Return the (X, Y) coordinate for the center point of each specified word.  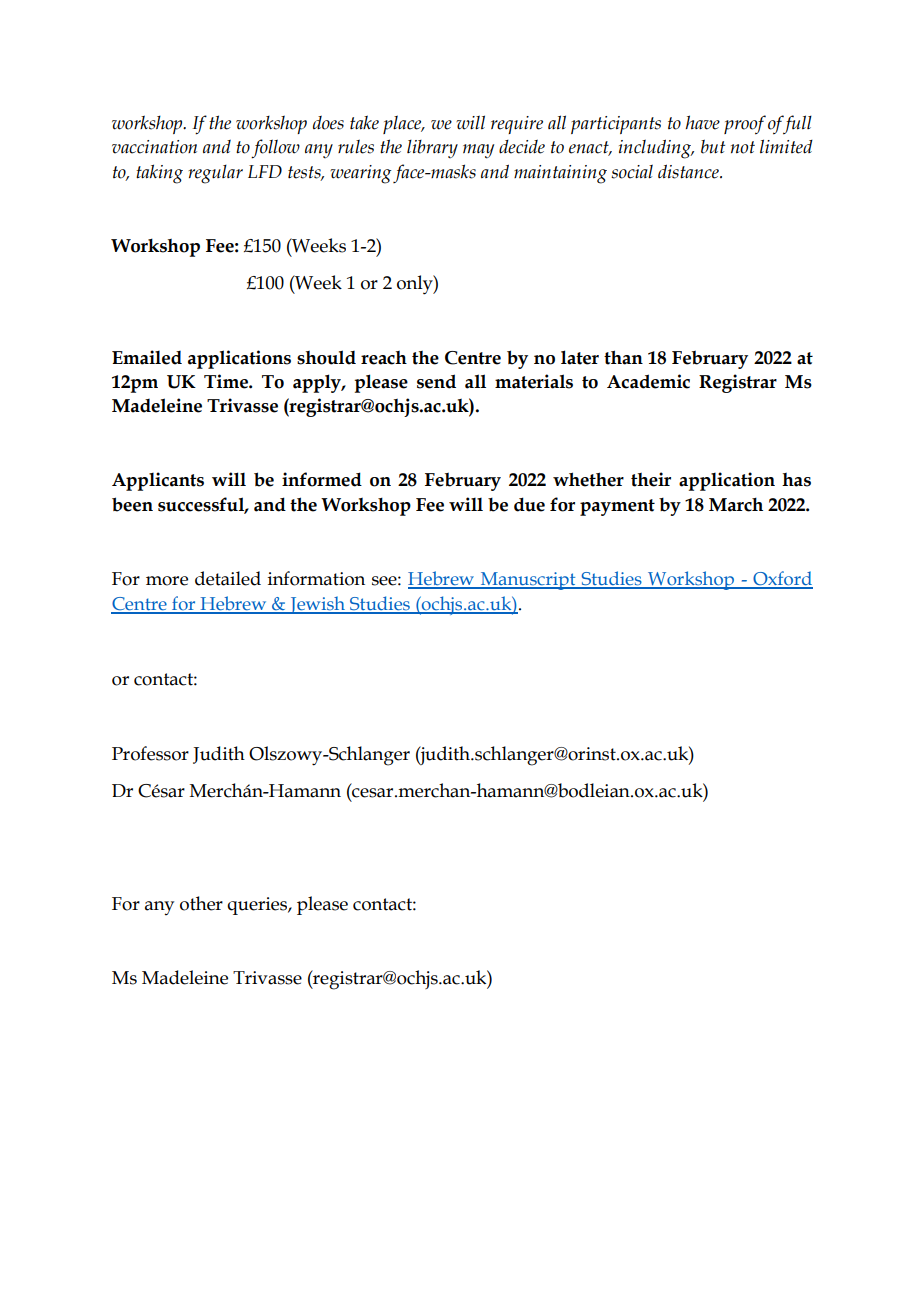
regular (216, 174)
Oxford (782, 579)
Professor (150, 753)
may (478, 151)
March (736, 505)
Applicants (158, 481)
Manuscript (528, 581)
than (623, 357)
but (713, 146)
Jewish (318, 605)
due (529, 504)
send (436, 381)
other (201, 903)
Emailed (147, 357)
